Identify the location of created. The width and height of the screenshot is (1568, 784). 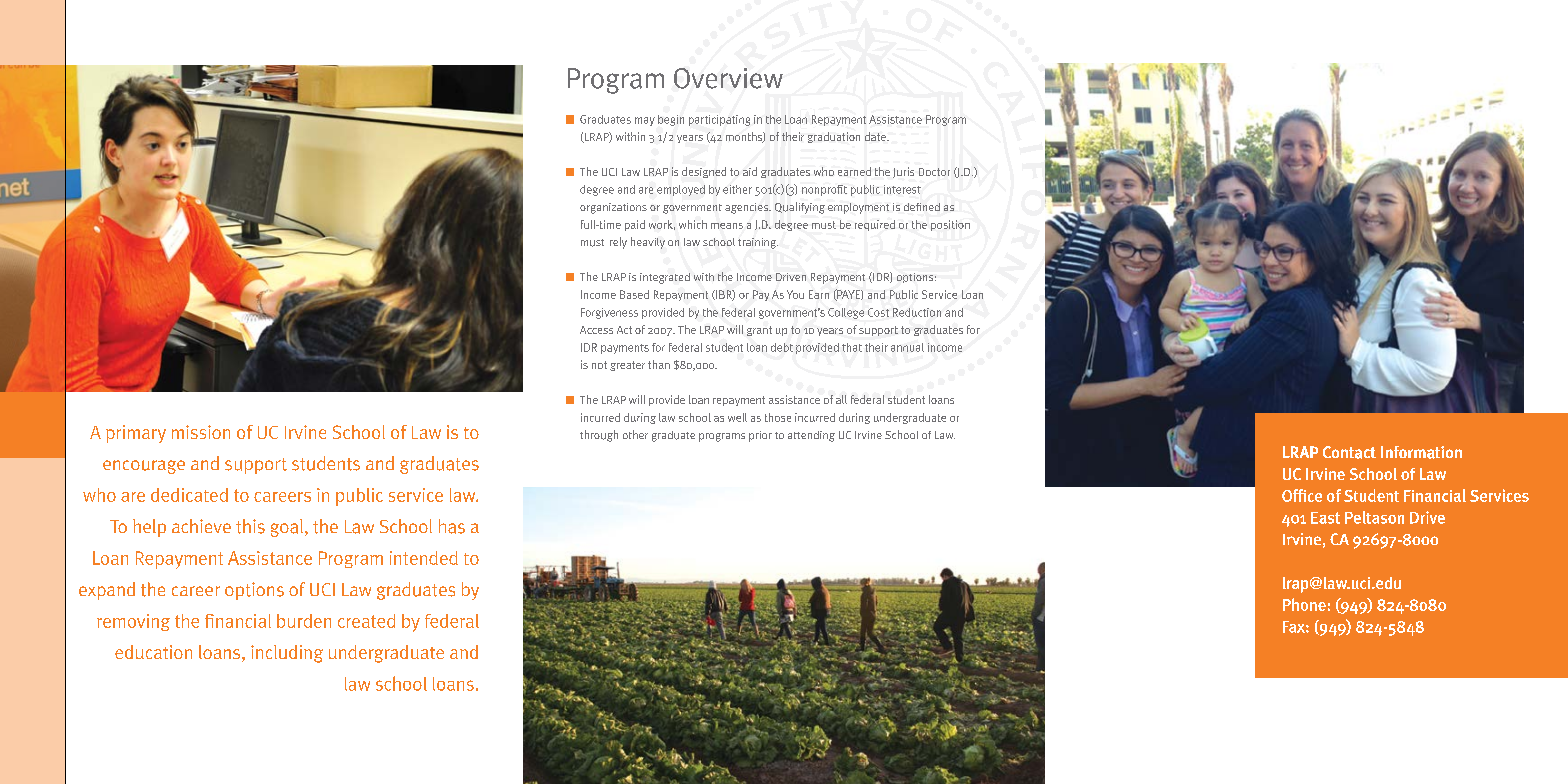
(366, 621).
